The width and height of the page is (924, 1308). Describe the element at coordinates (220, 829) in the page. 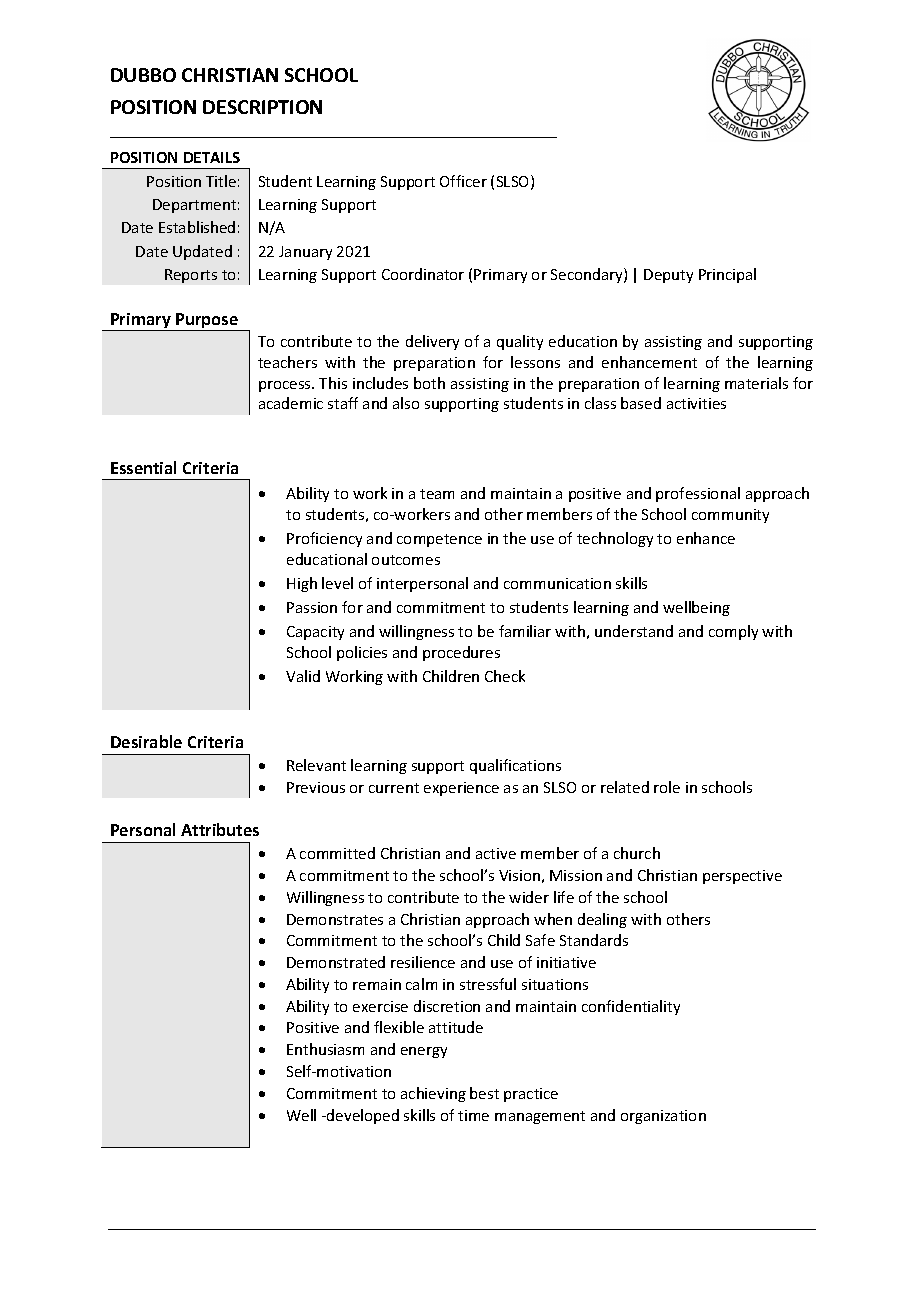

I see `Attributes` at that location.
